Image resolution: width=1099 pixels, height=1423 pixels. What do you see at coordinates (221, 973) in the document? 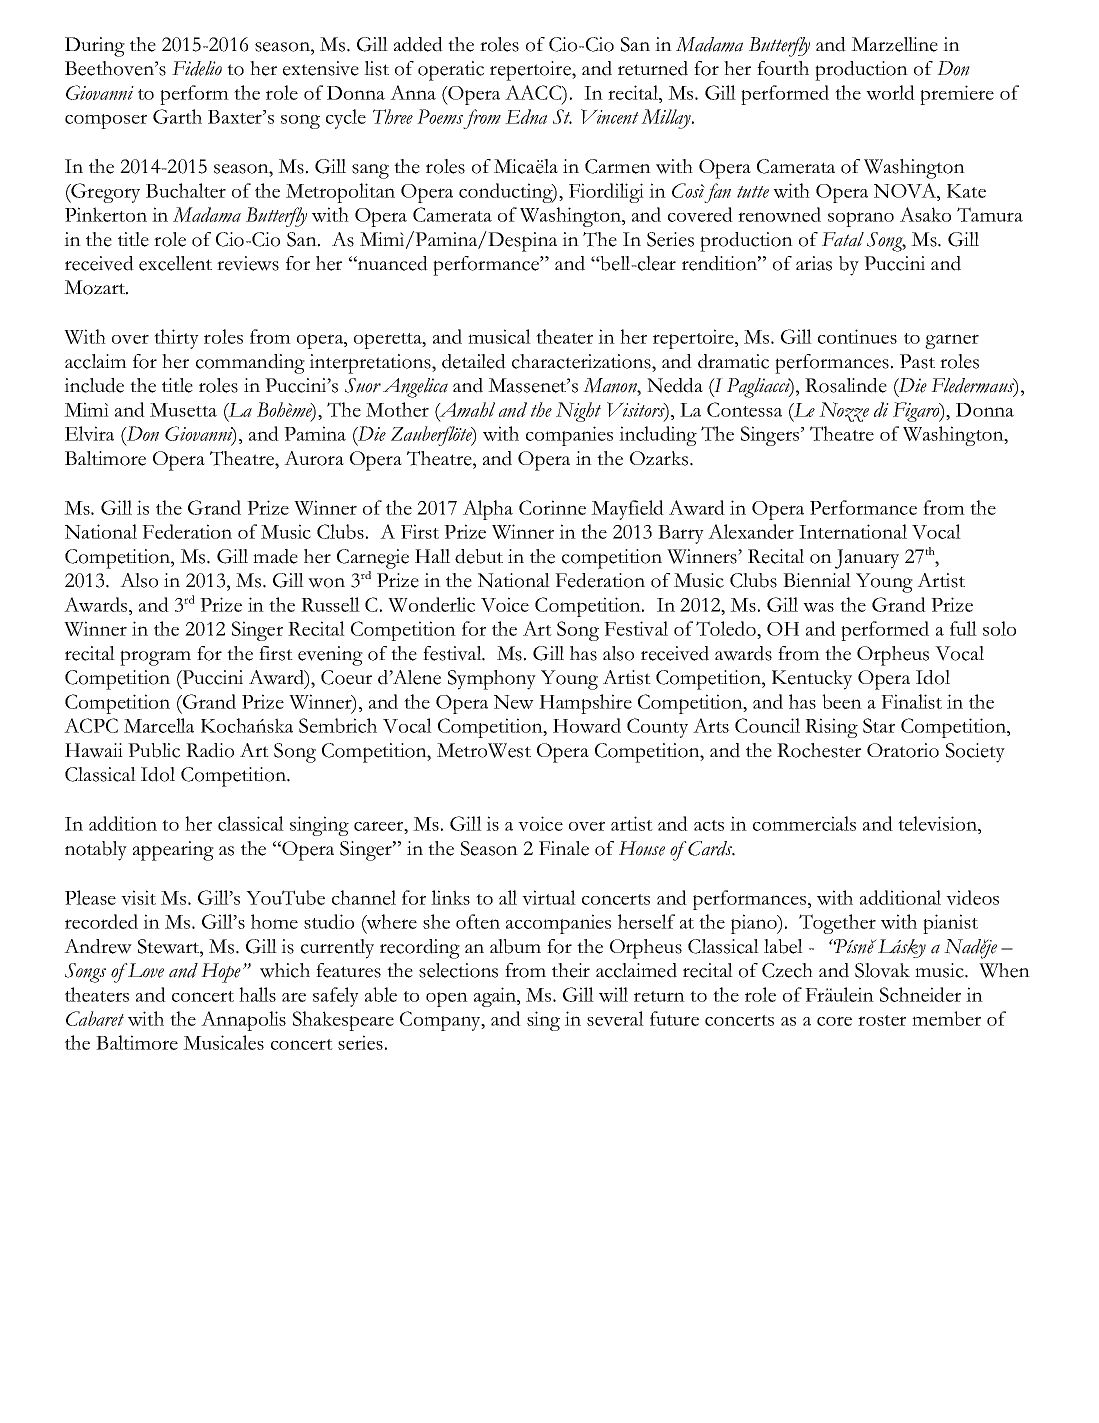
I see `Hope` at bounding box center [221, 973].
